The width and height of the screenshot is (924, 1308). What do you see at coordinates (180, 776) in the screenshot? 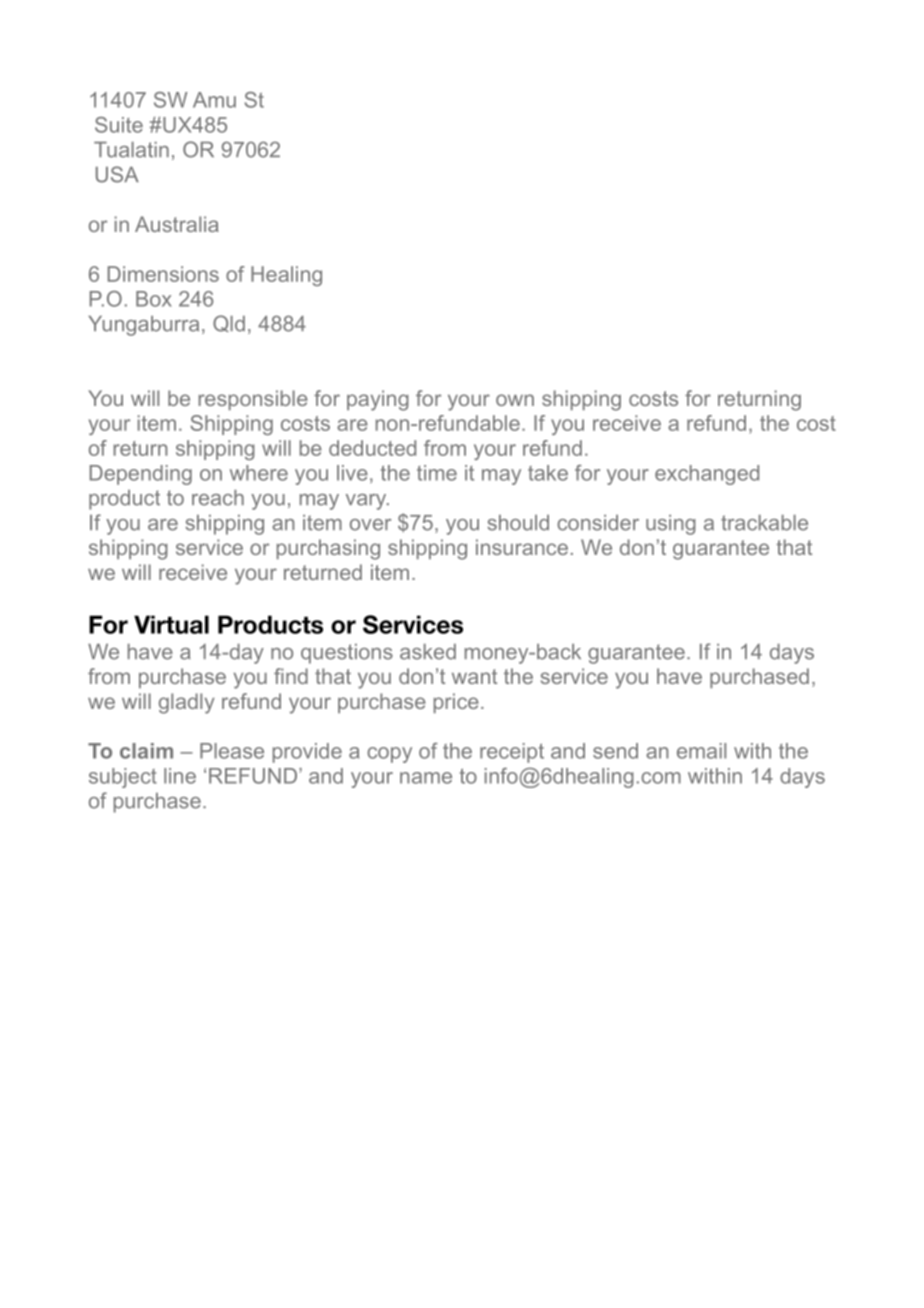
I see `line` at bounding box center [180, 776].
